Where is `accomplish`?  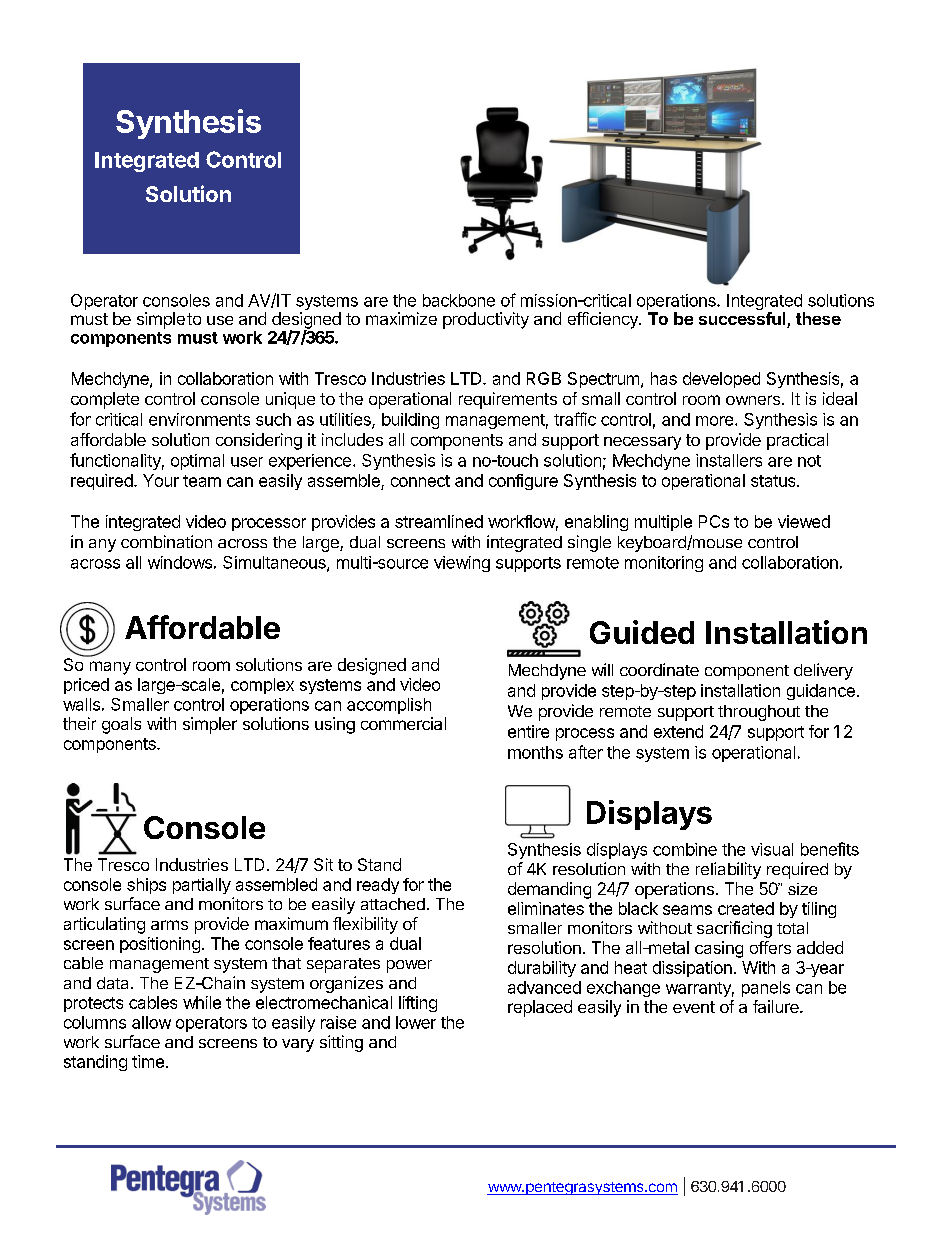
accomplish is located at coordinates (389, 706).
